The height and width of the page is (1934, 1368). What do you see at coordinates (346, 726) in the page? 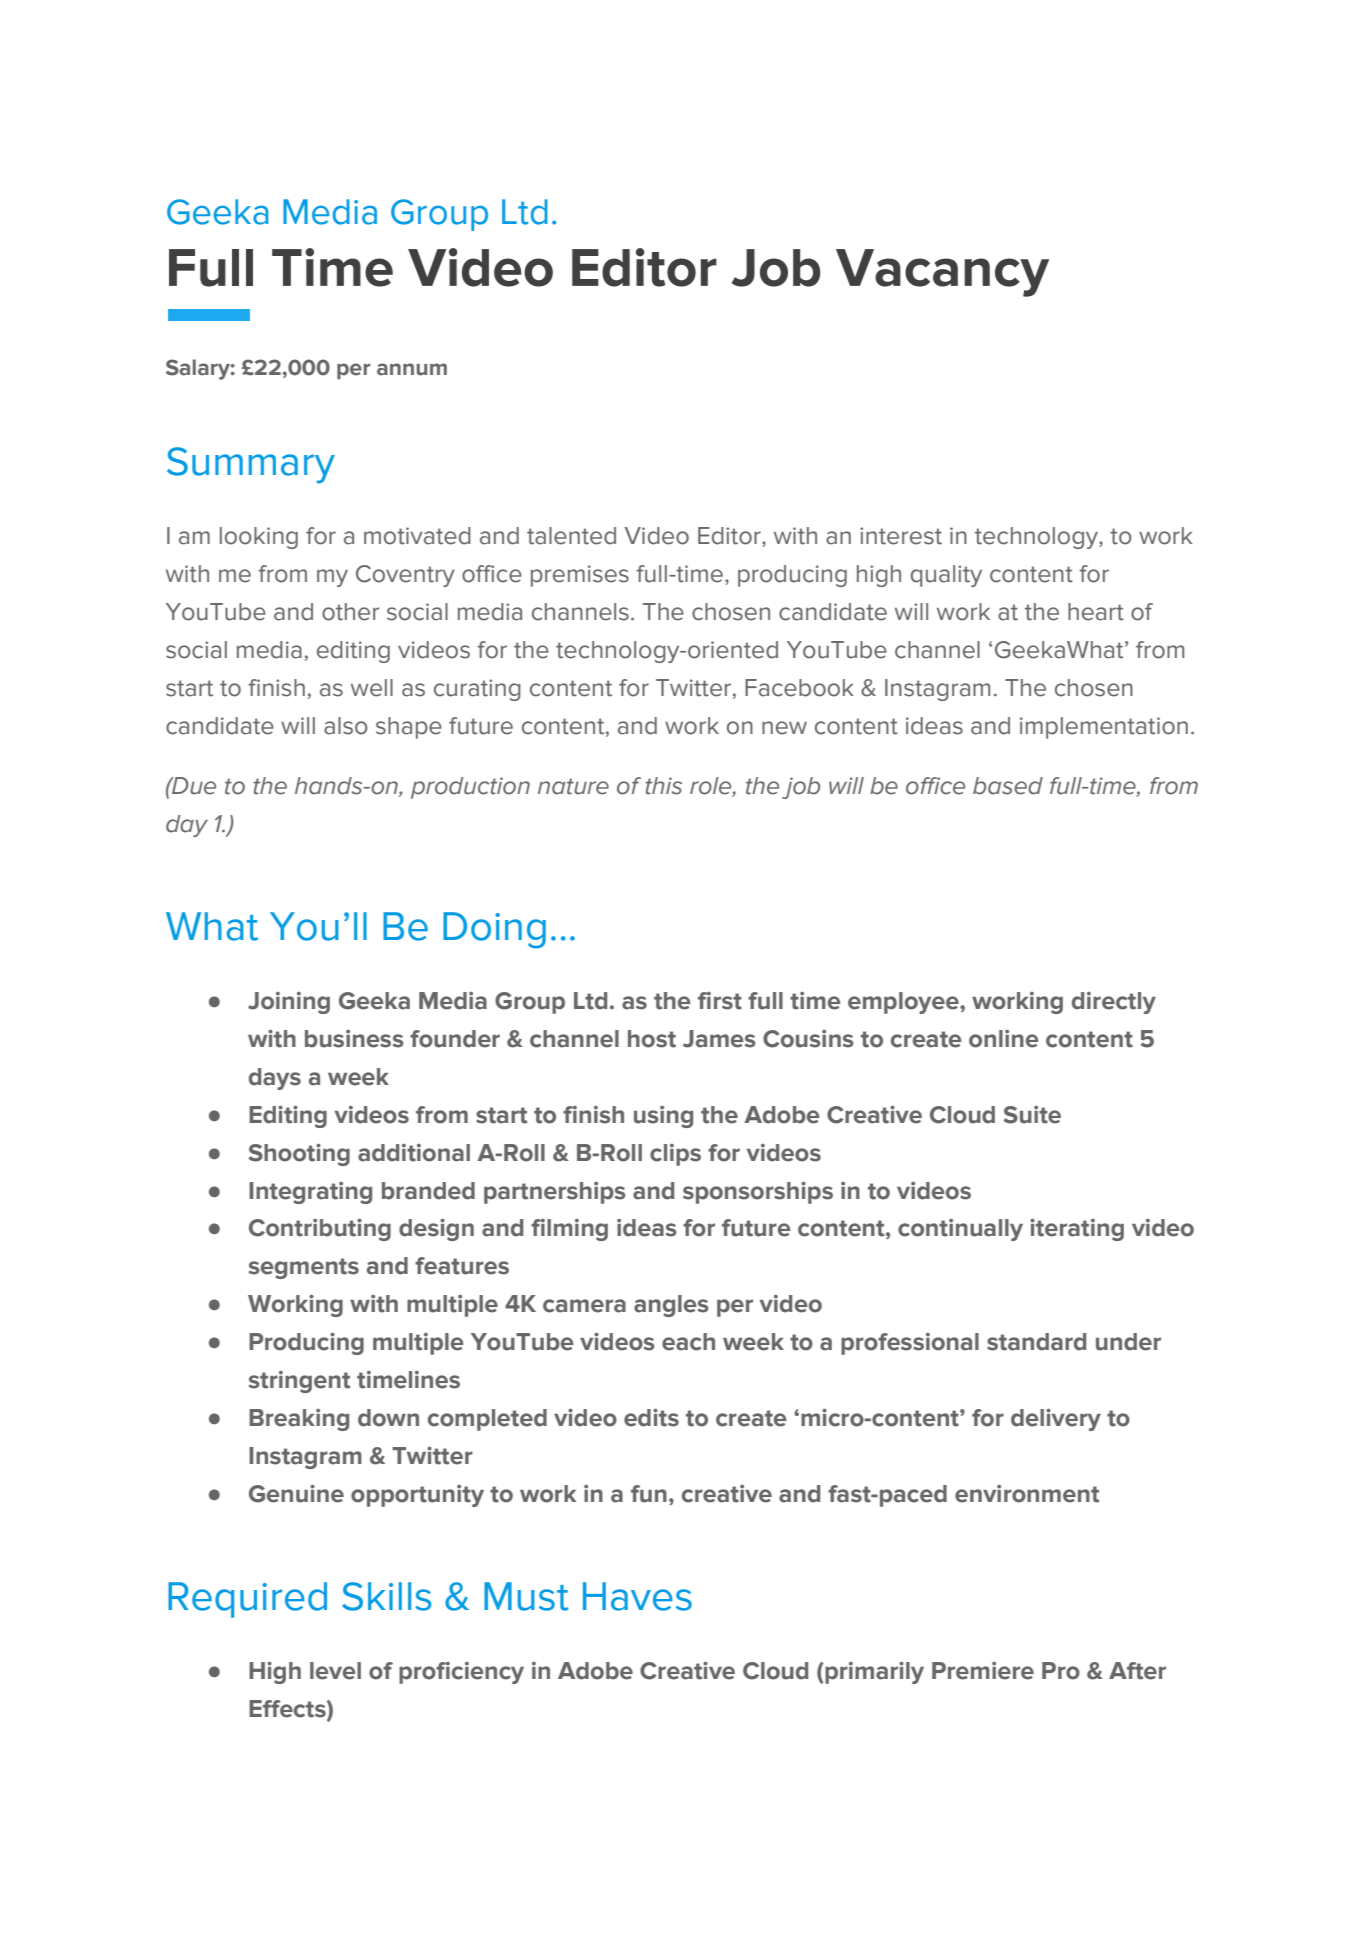
I see `also` at bounding box center [346, 726].
